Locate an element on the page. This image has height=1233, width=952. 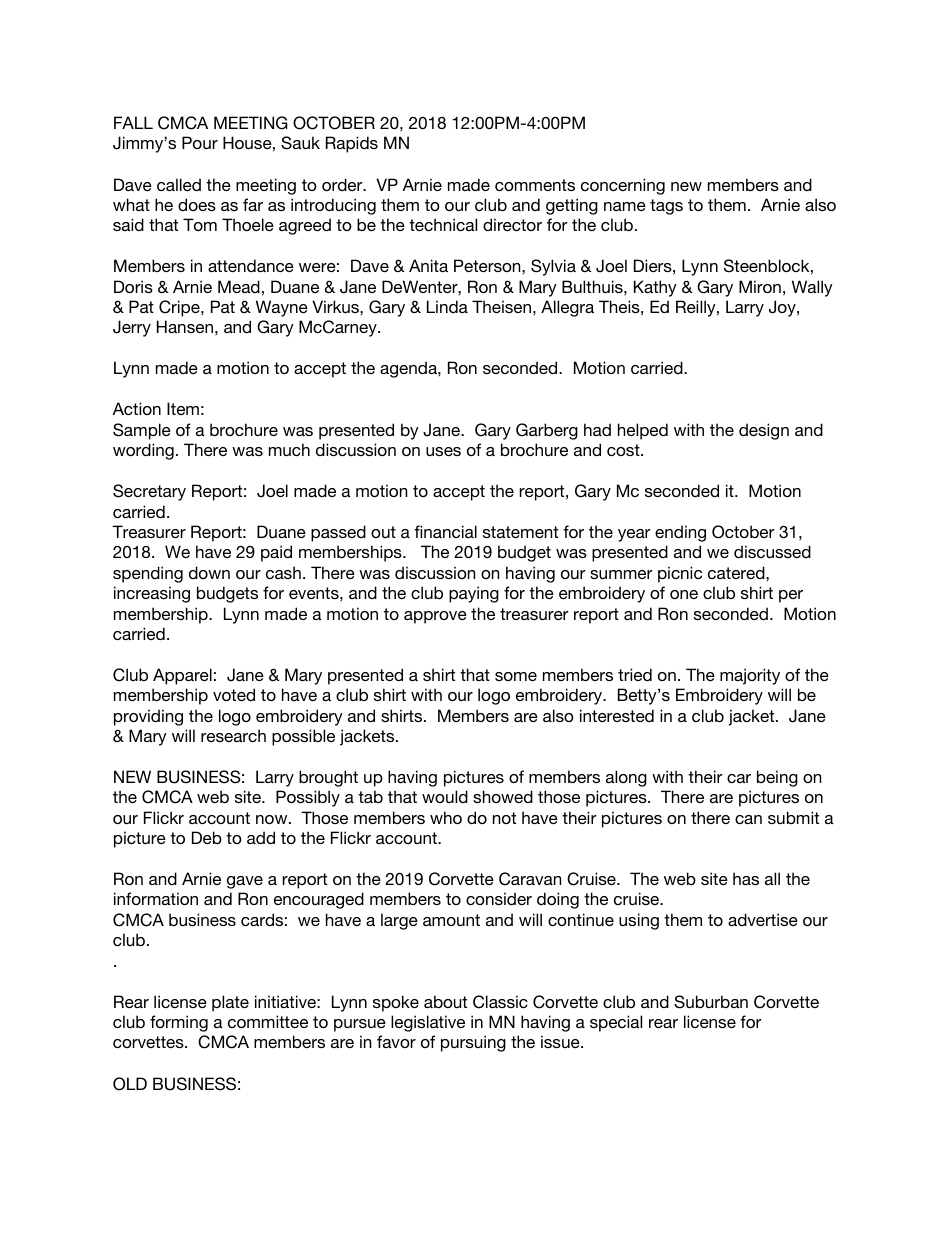
paying is located at coordinates (474, 594).
